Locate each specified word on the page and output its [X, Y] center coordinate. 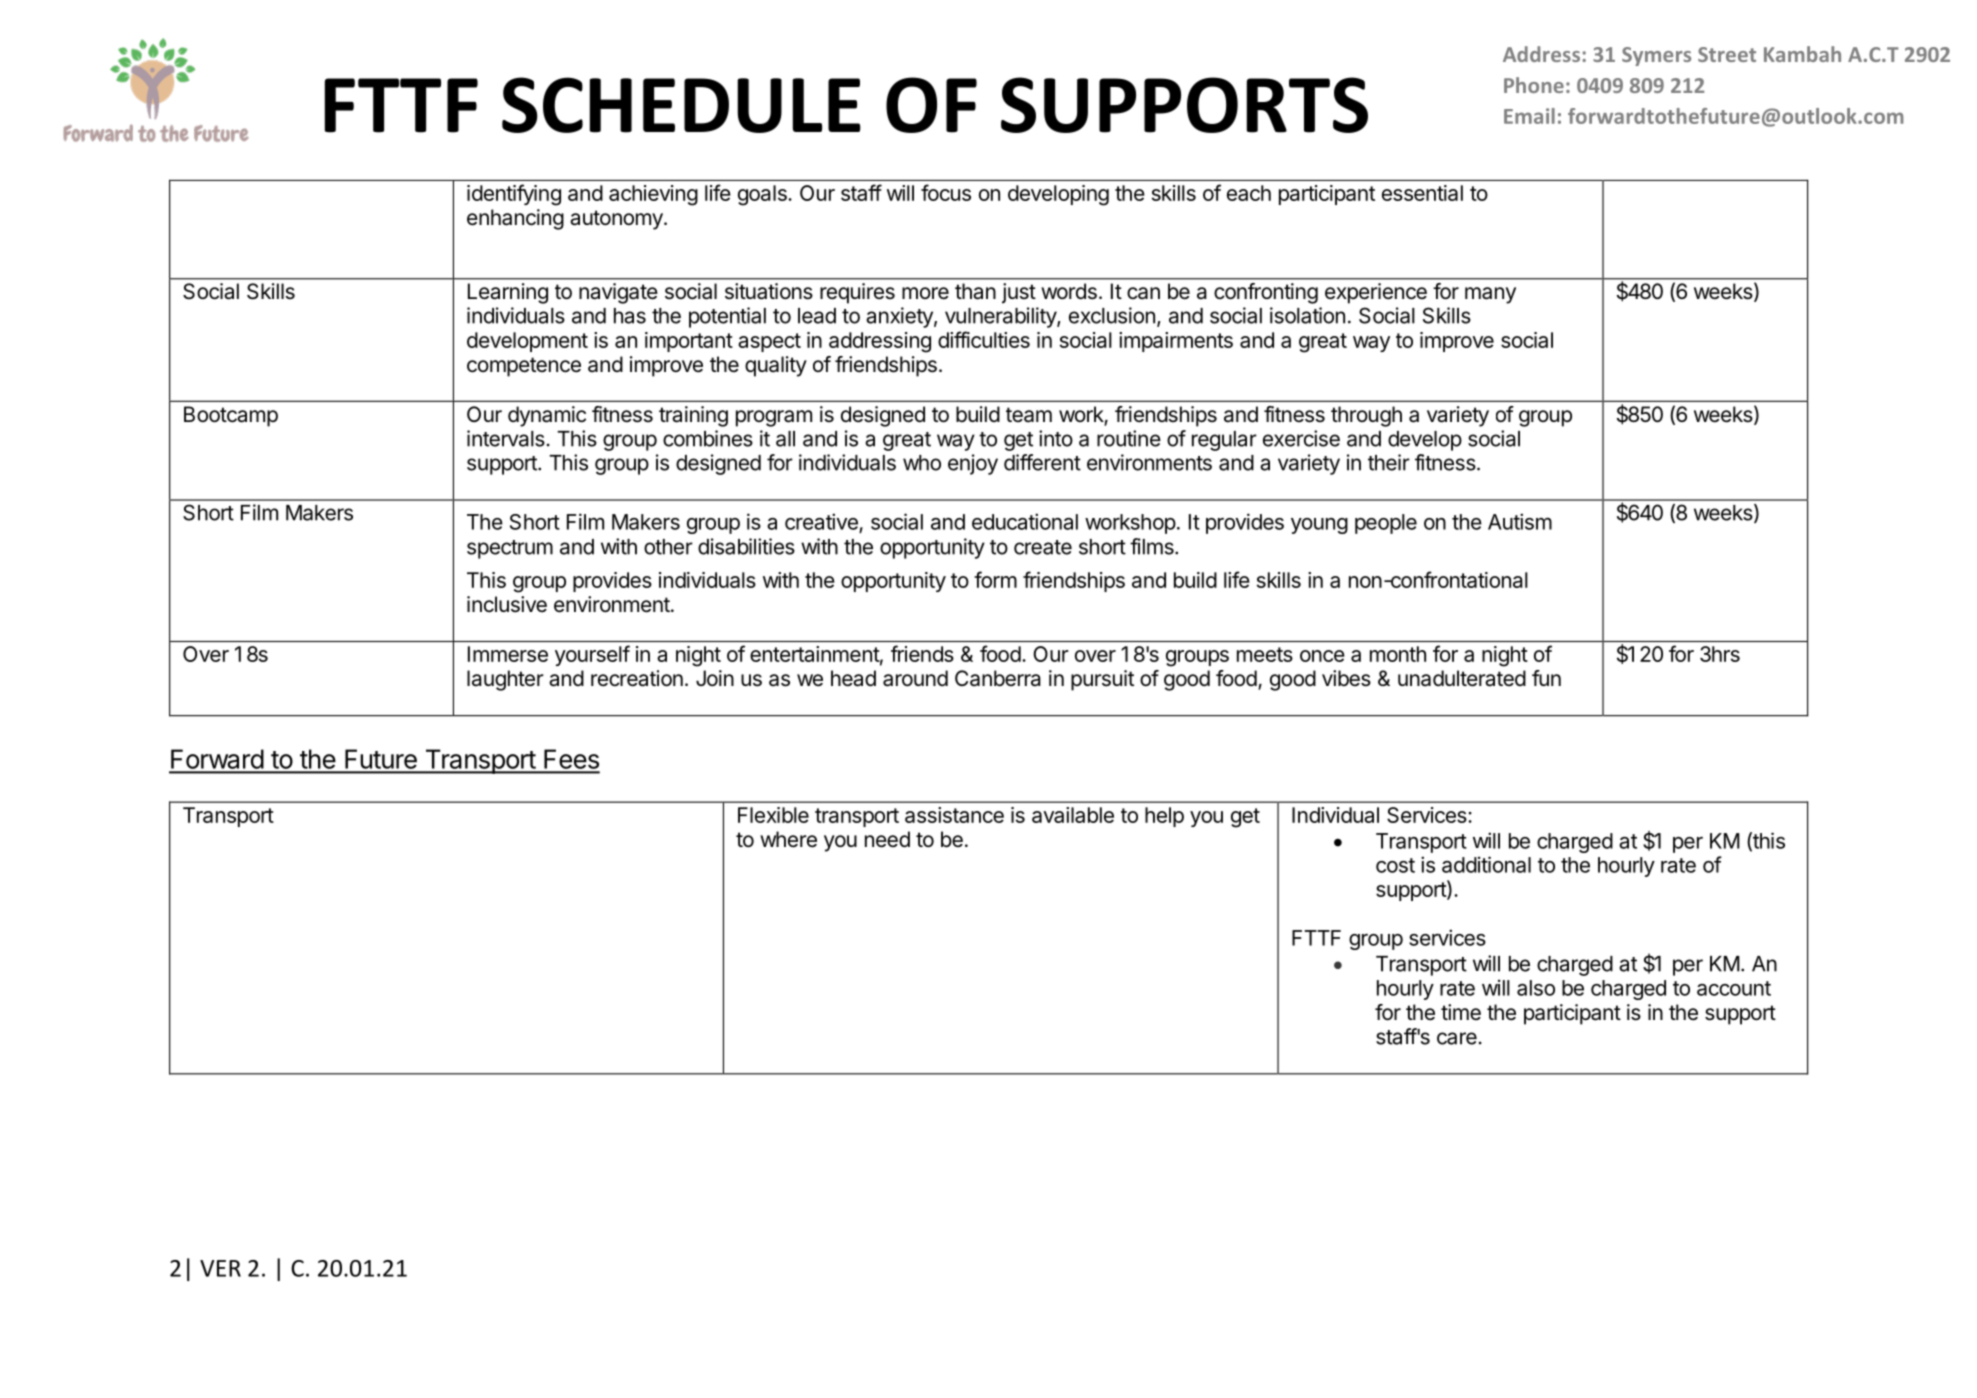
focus [946, 192]
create [1043, 547]
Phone [1534, 85]
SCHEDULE [681, 105]
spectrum [510, 549]
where [788, 839]
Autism [1520, 521]
